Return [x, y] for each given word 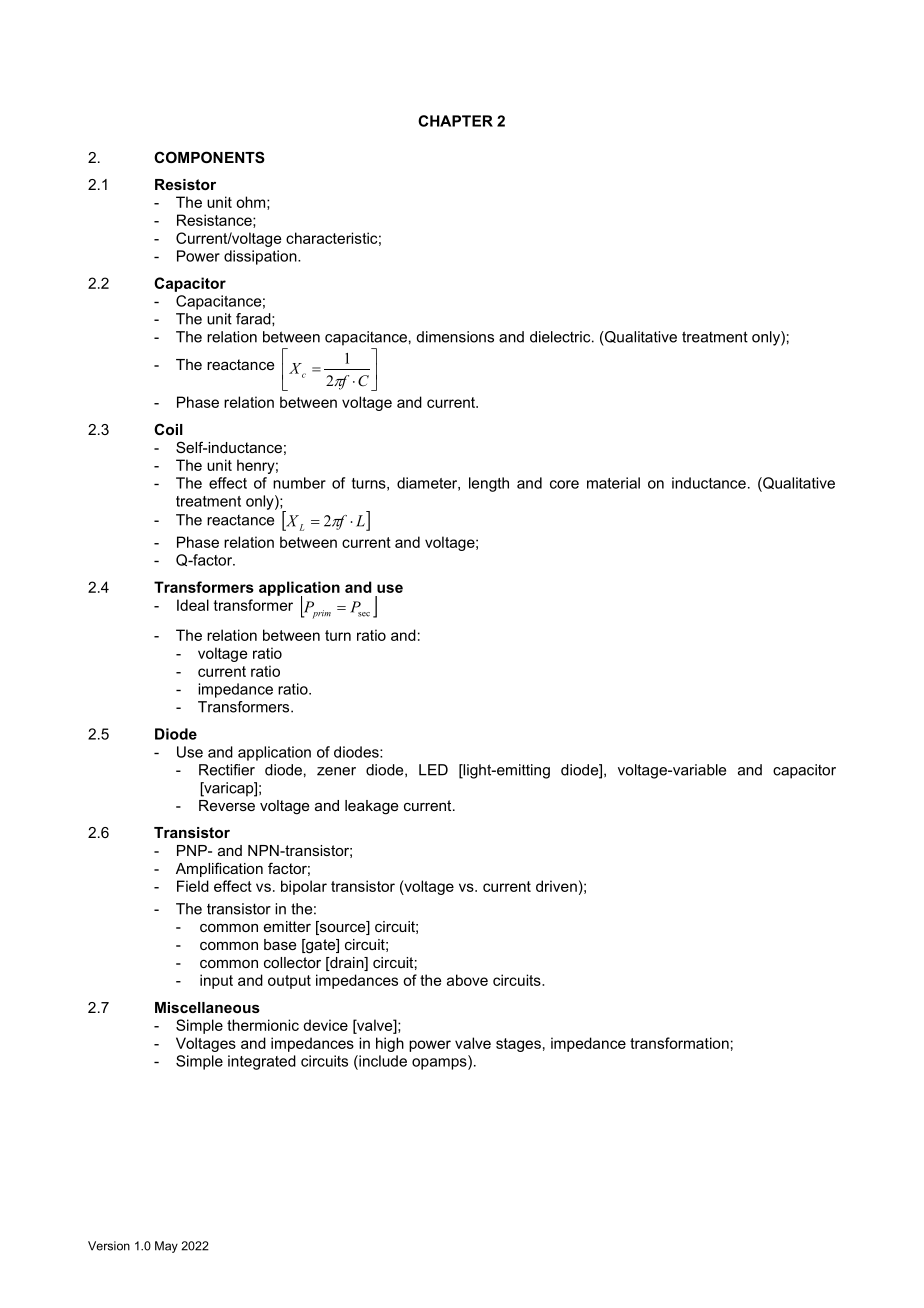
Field [193, 886]
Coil [168, 429]
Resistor [185, 184]
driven [556, 886]
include [382, 1061]
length [489, 484]
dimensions [455, 337]
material [613, 483]
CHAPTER [455, 121]
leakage [371, 807]
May [166, 1247]
